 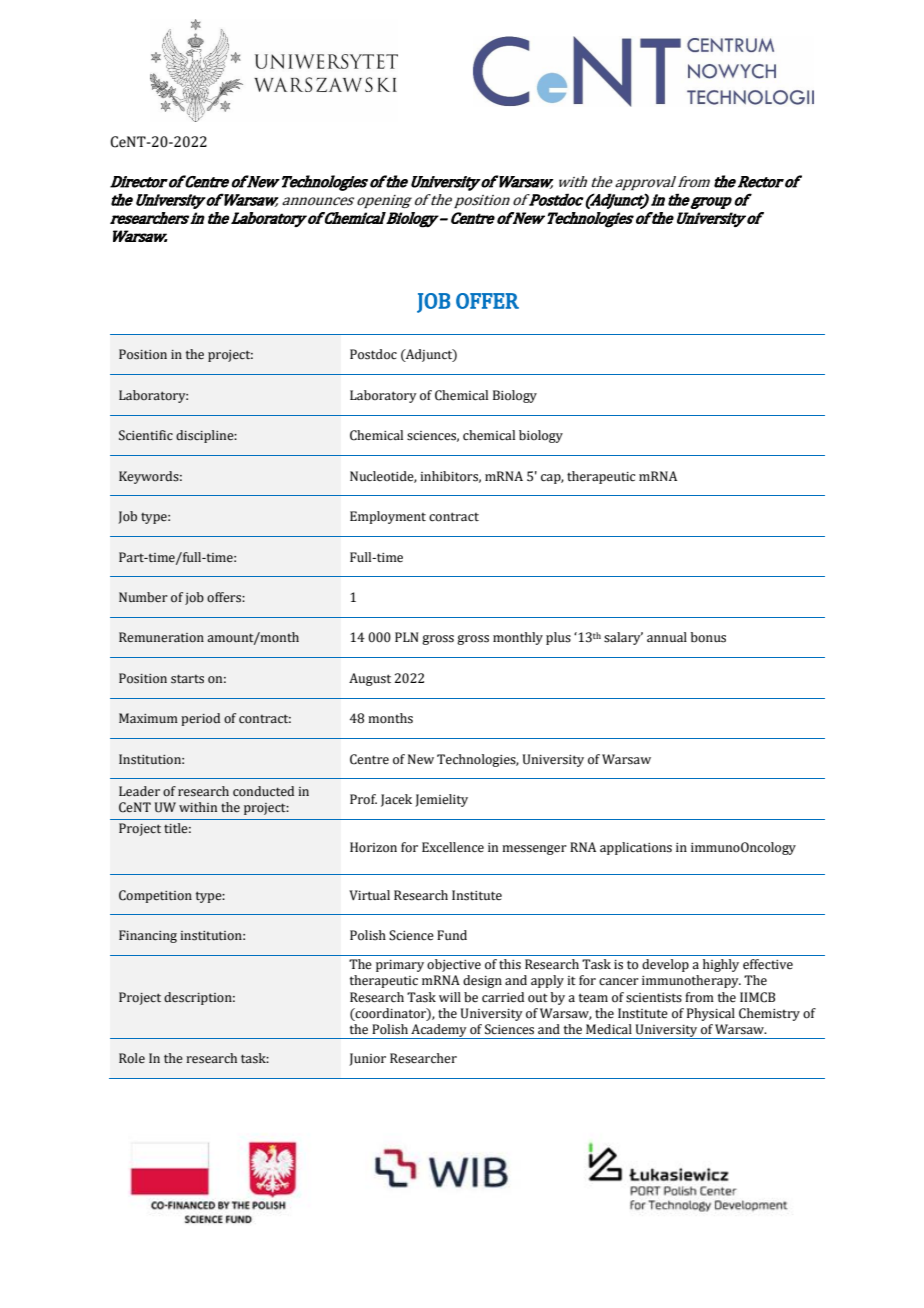 What do you see at coordinates (396, 800) in the screenshot?
I see `Jacek` at bounding box center [396, 800].
